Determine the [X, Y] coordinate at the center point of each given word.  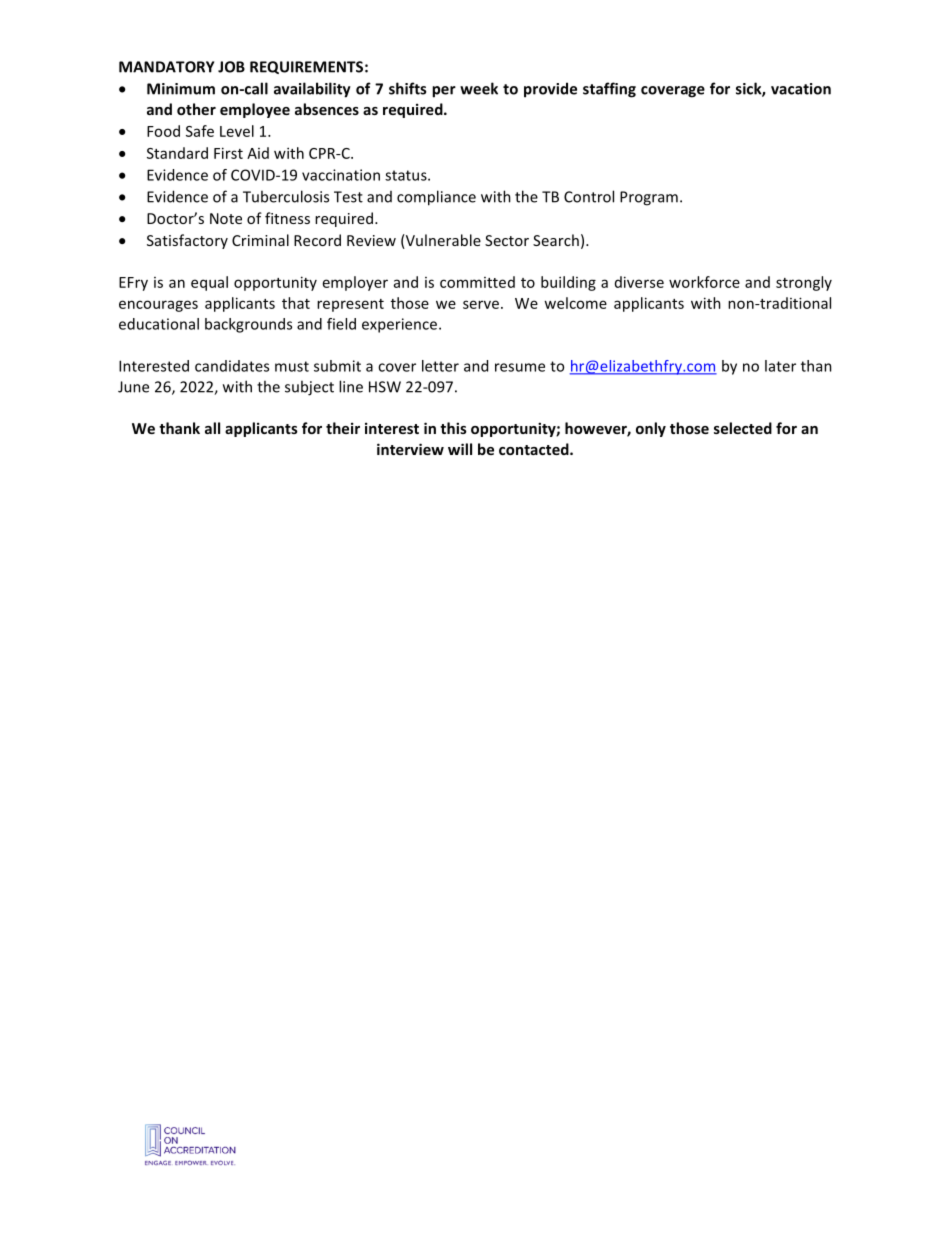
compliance [436, 198]
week [479, 88]
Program [649, 198]
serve [481, 304]
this [453, 428]
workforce [704, 282]
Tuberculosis [286, 196]
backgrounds [248, 325]
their [343, 428]
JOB [231, 67]
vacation [801, 89]
